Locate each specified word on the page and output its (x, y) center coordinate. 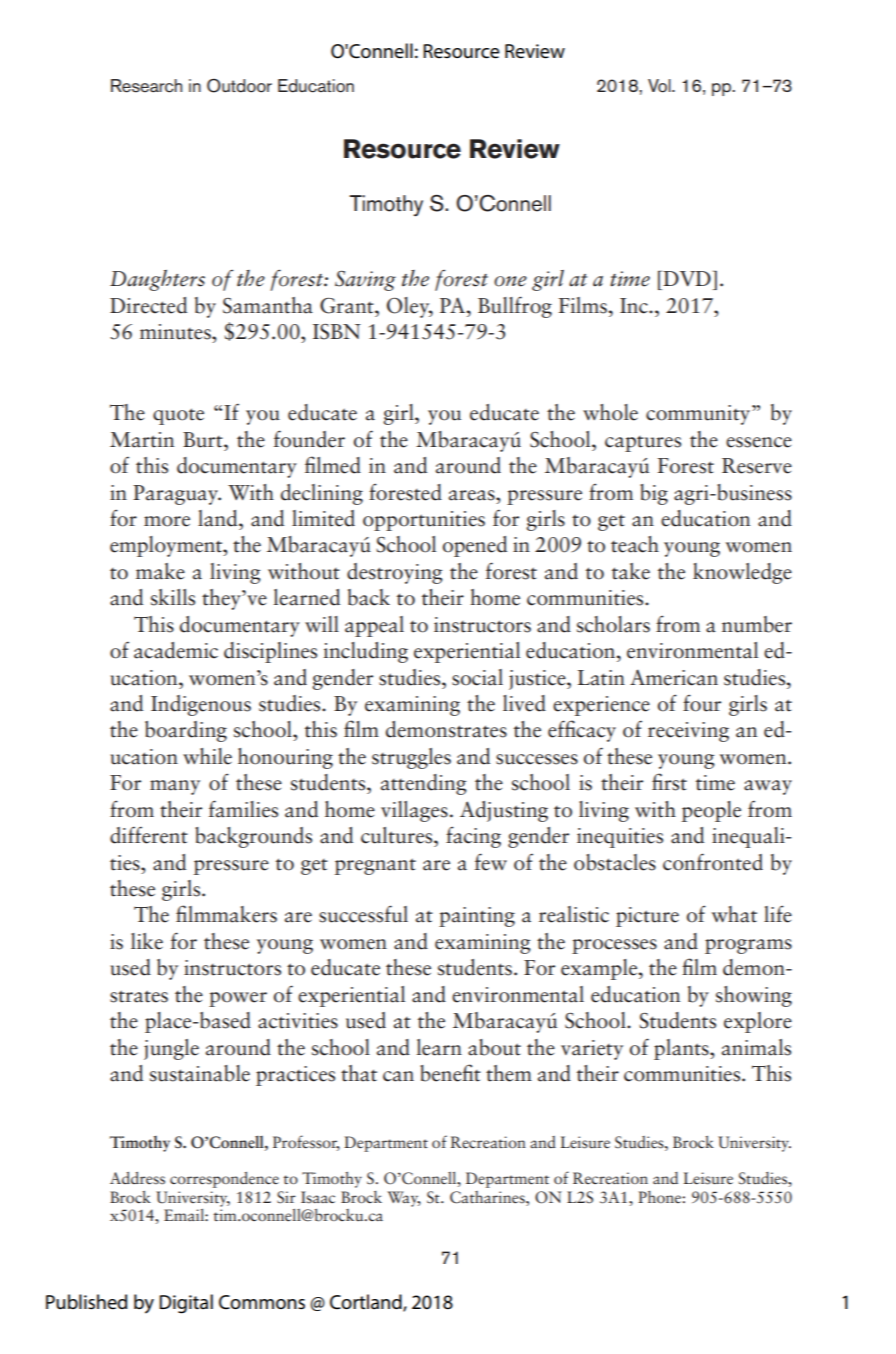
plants (682, 1049)
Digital (186, 1304)
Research (146, 86)
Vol (660, 86)
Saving (365, 280)
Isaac (318, 1197)
